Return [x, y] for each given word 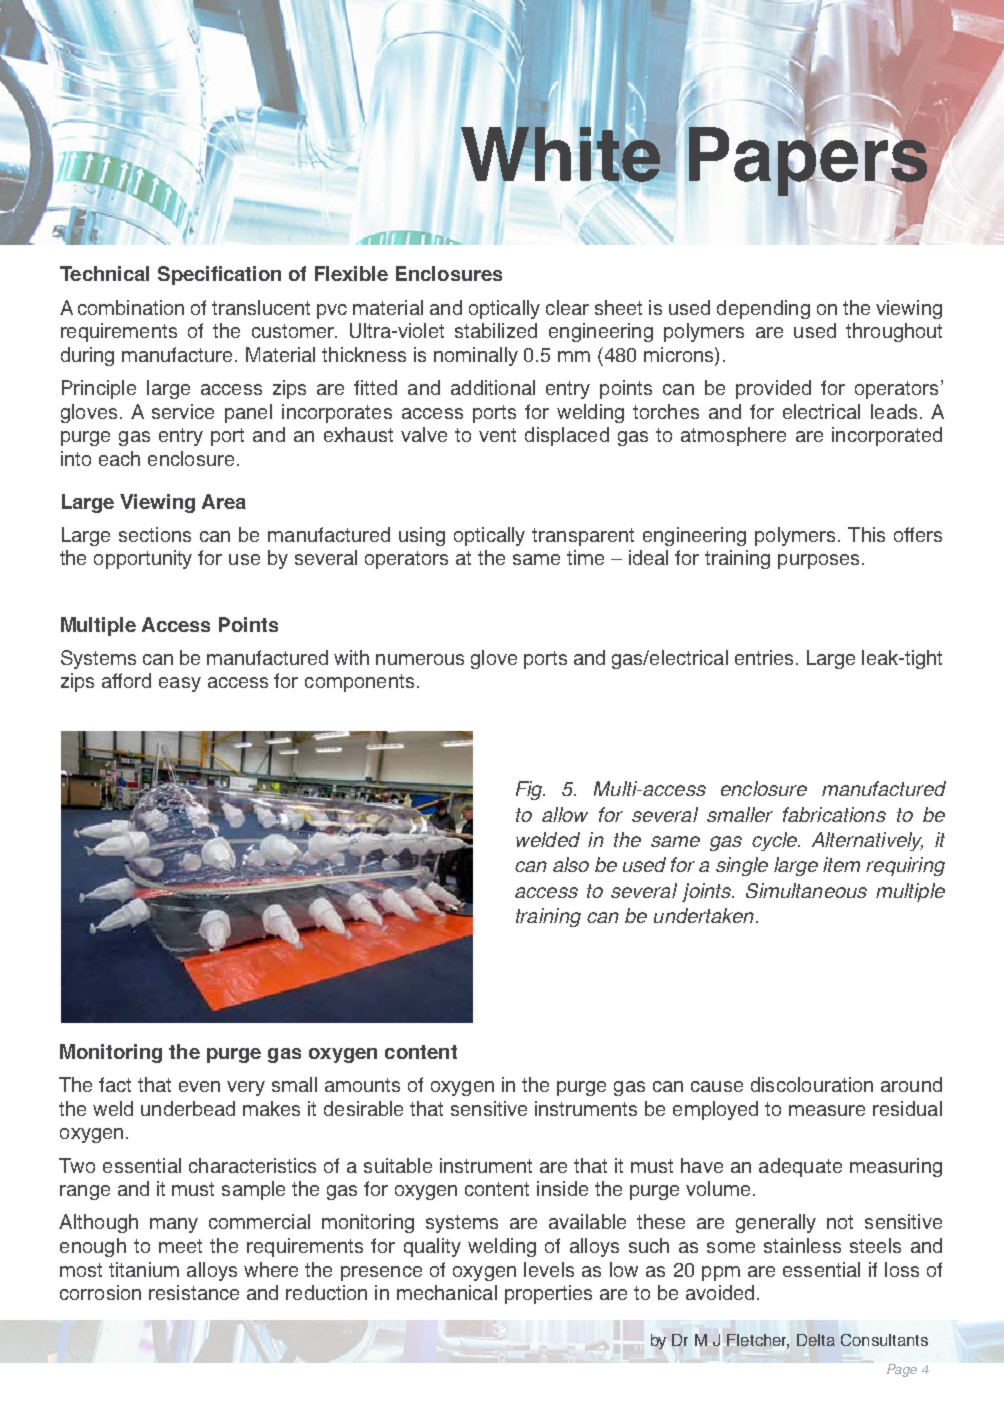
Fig [530, 790]
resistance [194, 1292]
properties [548, 1294]
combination [131, 307]
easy [180, 684]
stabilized [496, 330]
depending [763, 309]
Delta [816, 1340]
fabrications [834, 814]
